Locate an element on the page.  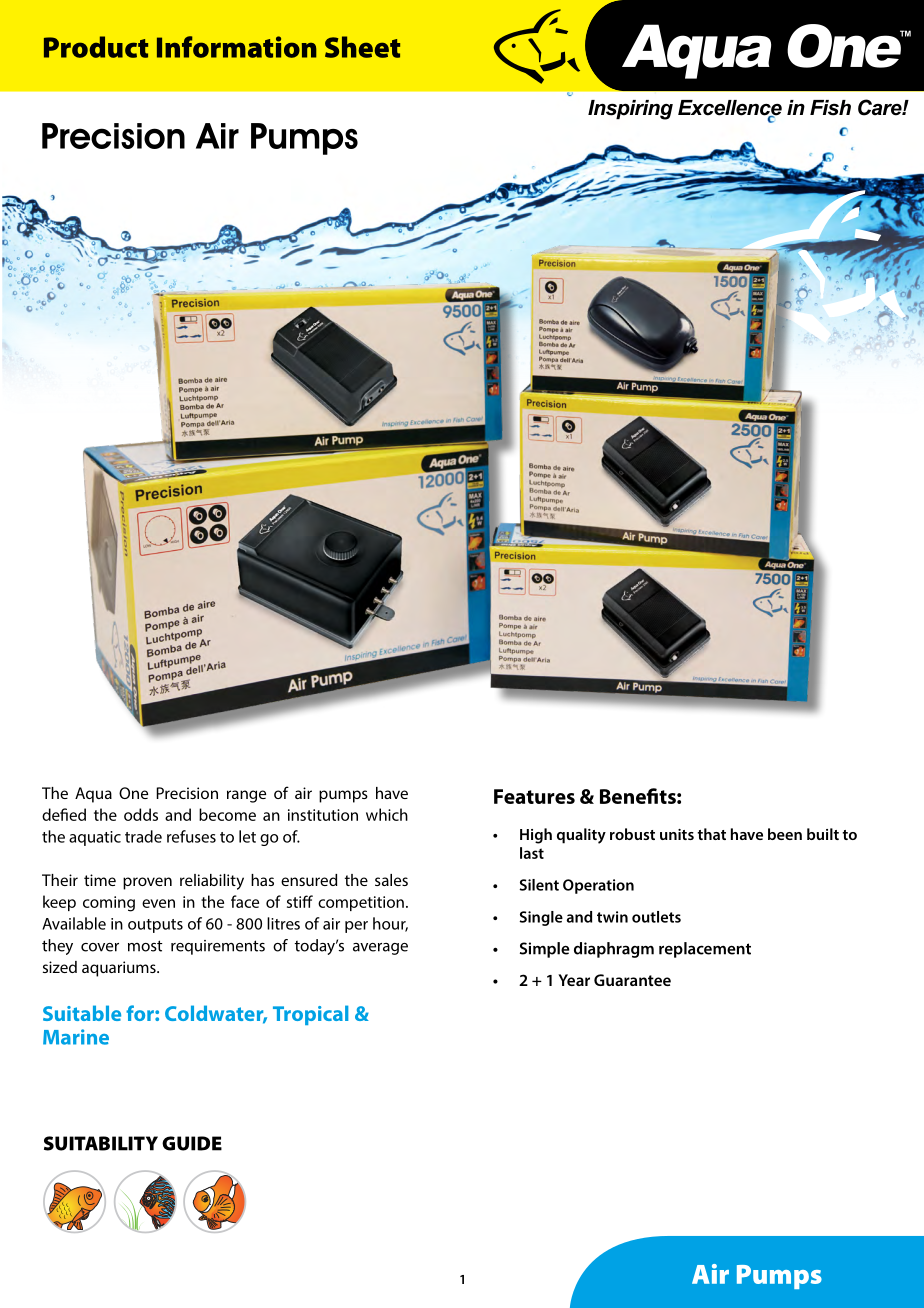
range is located at coordinates (246, 796).
